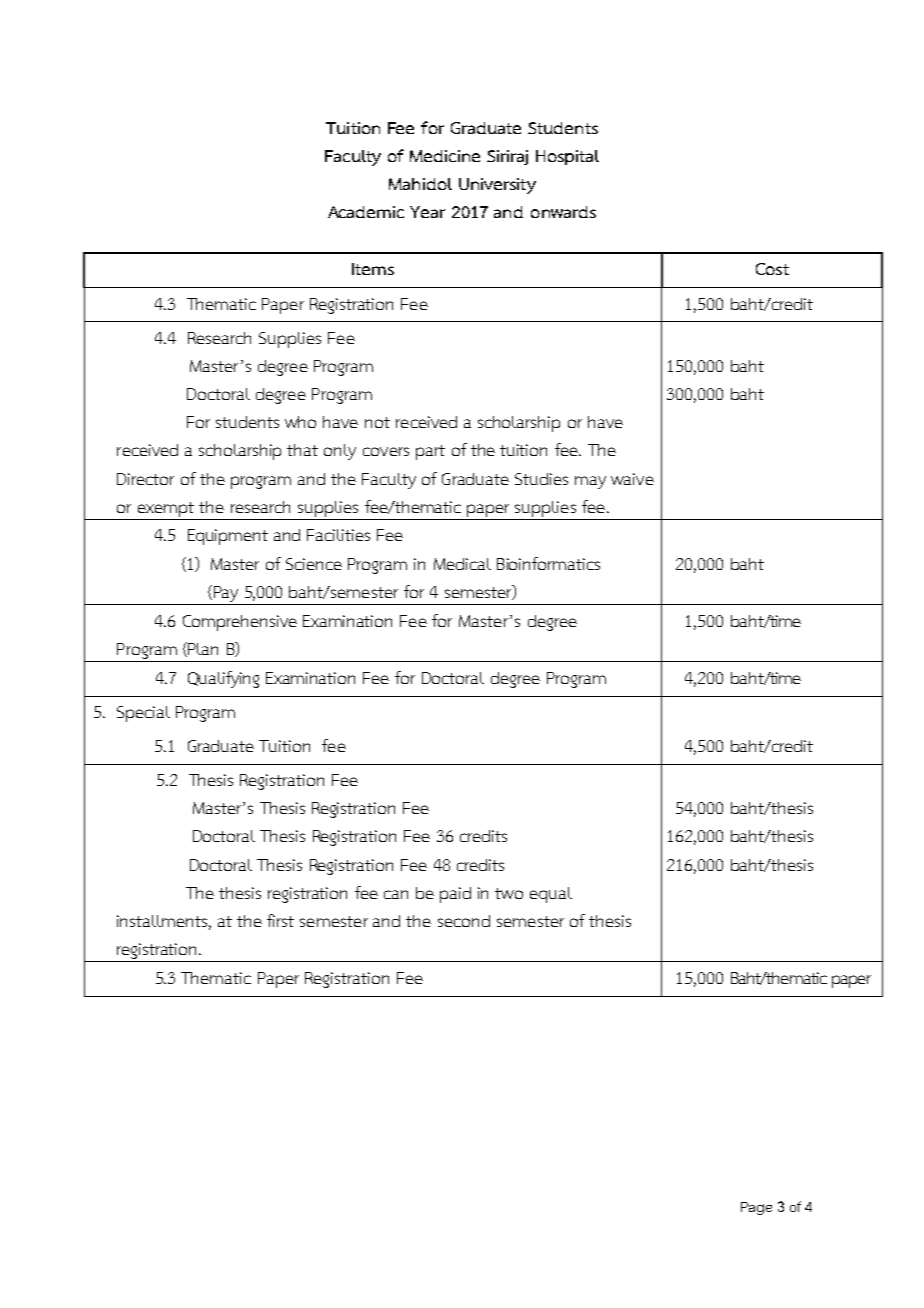 Image resolution: width=924 pixels, height=1308 pixels. What do you see at coordinates (366, 212) in the screenshot?
I see `Academic` at bounding box center [366, 212].
